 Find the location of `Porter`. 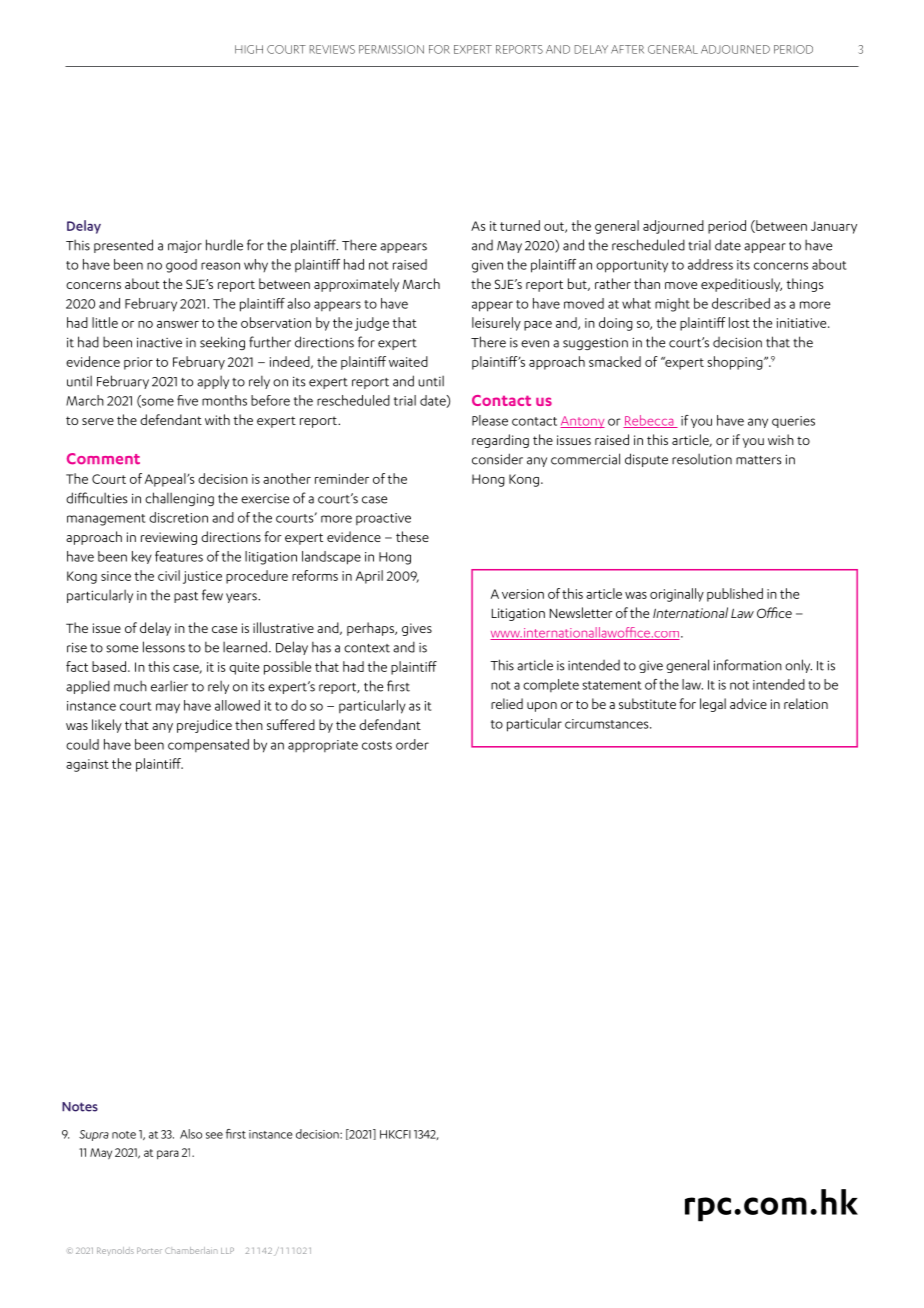

Porter is located at coordinates (149, 1250).
